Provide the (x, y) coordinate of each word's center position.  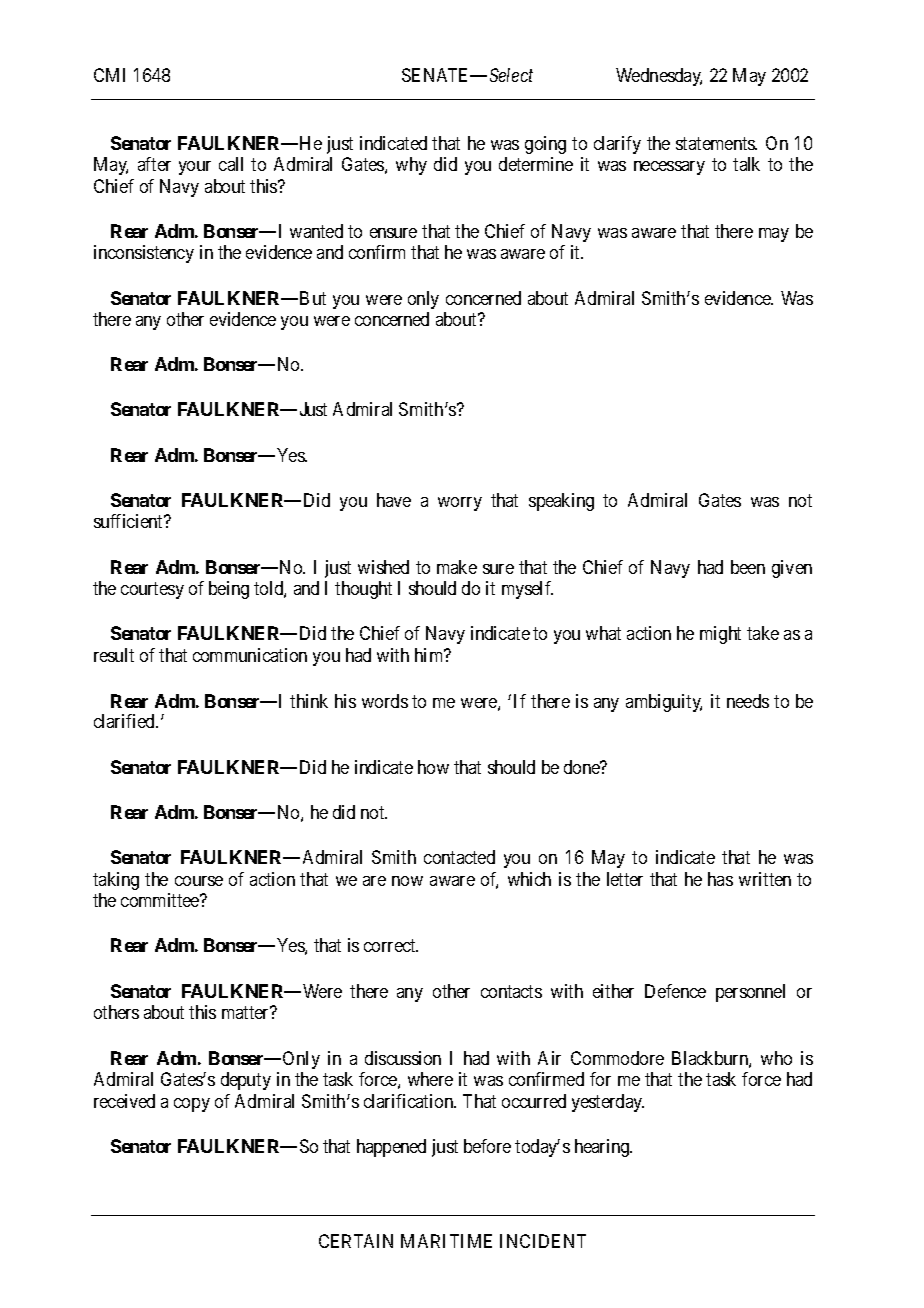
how (433, 767)
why (411, 166)
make (457, 567)
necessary (669, 168)
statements (716, 143)
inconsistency (144, 254)
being (229, 590)
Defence (675, 991)
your (195, 168)
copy (192, 1105)
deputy (246, 1081)
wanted (316, 231)
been (748, 567)
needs (748, 701)
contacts (511, 991)
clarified (125, 721)
